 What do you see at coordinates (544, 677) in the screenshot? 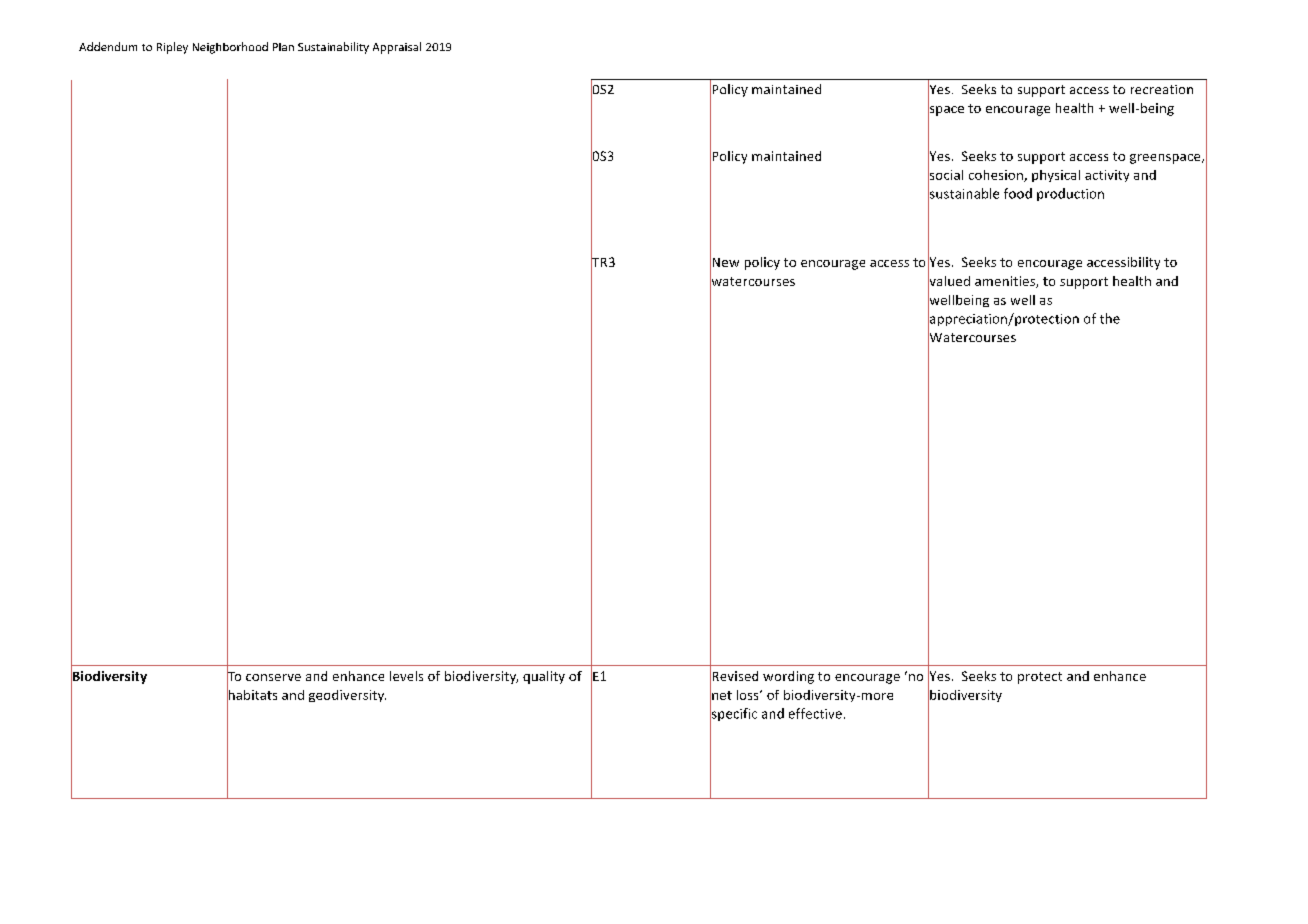
I see `quality` at bounding box center [544, 677].
